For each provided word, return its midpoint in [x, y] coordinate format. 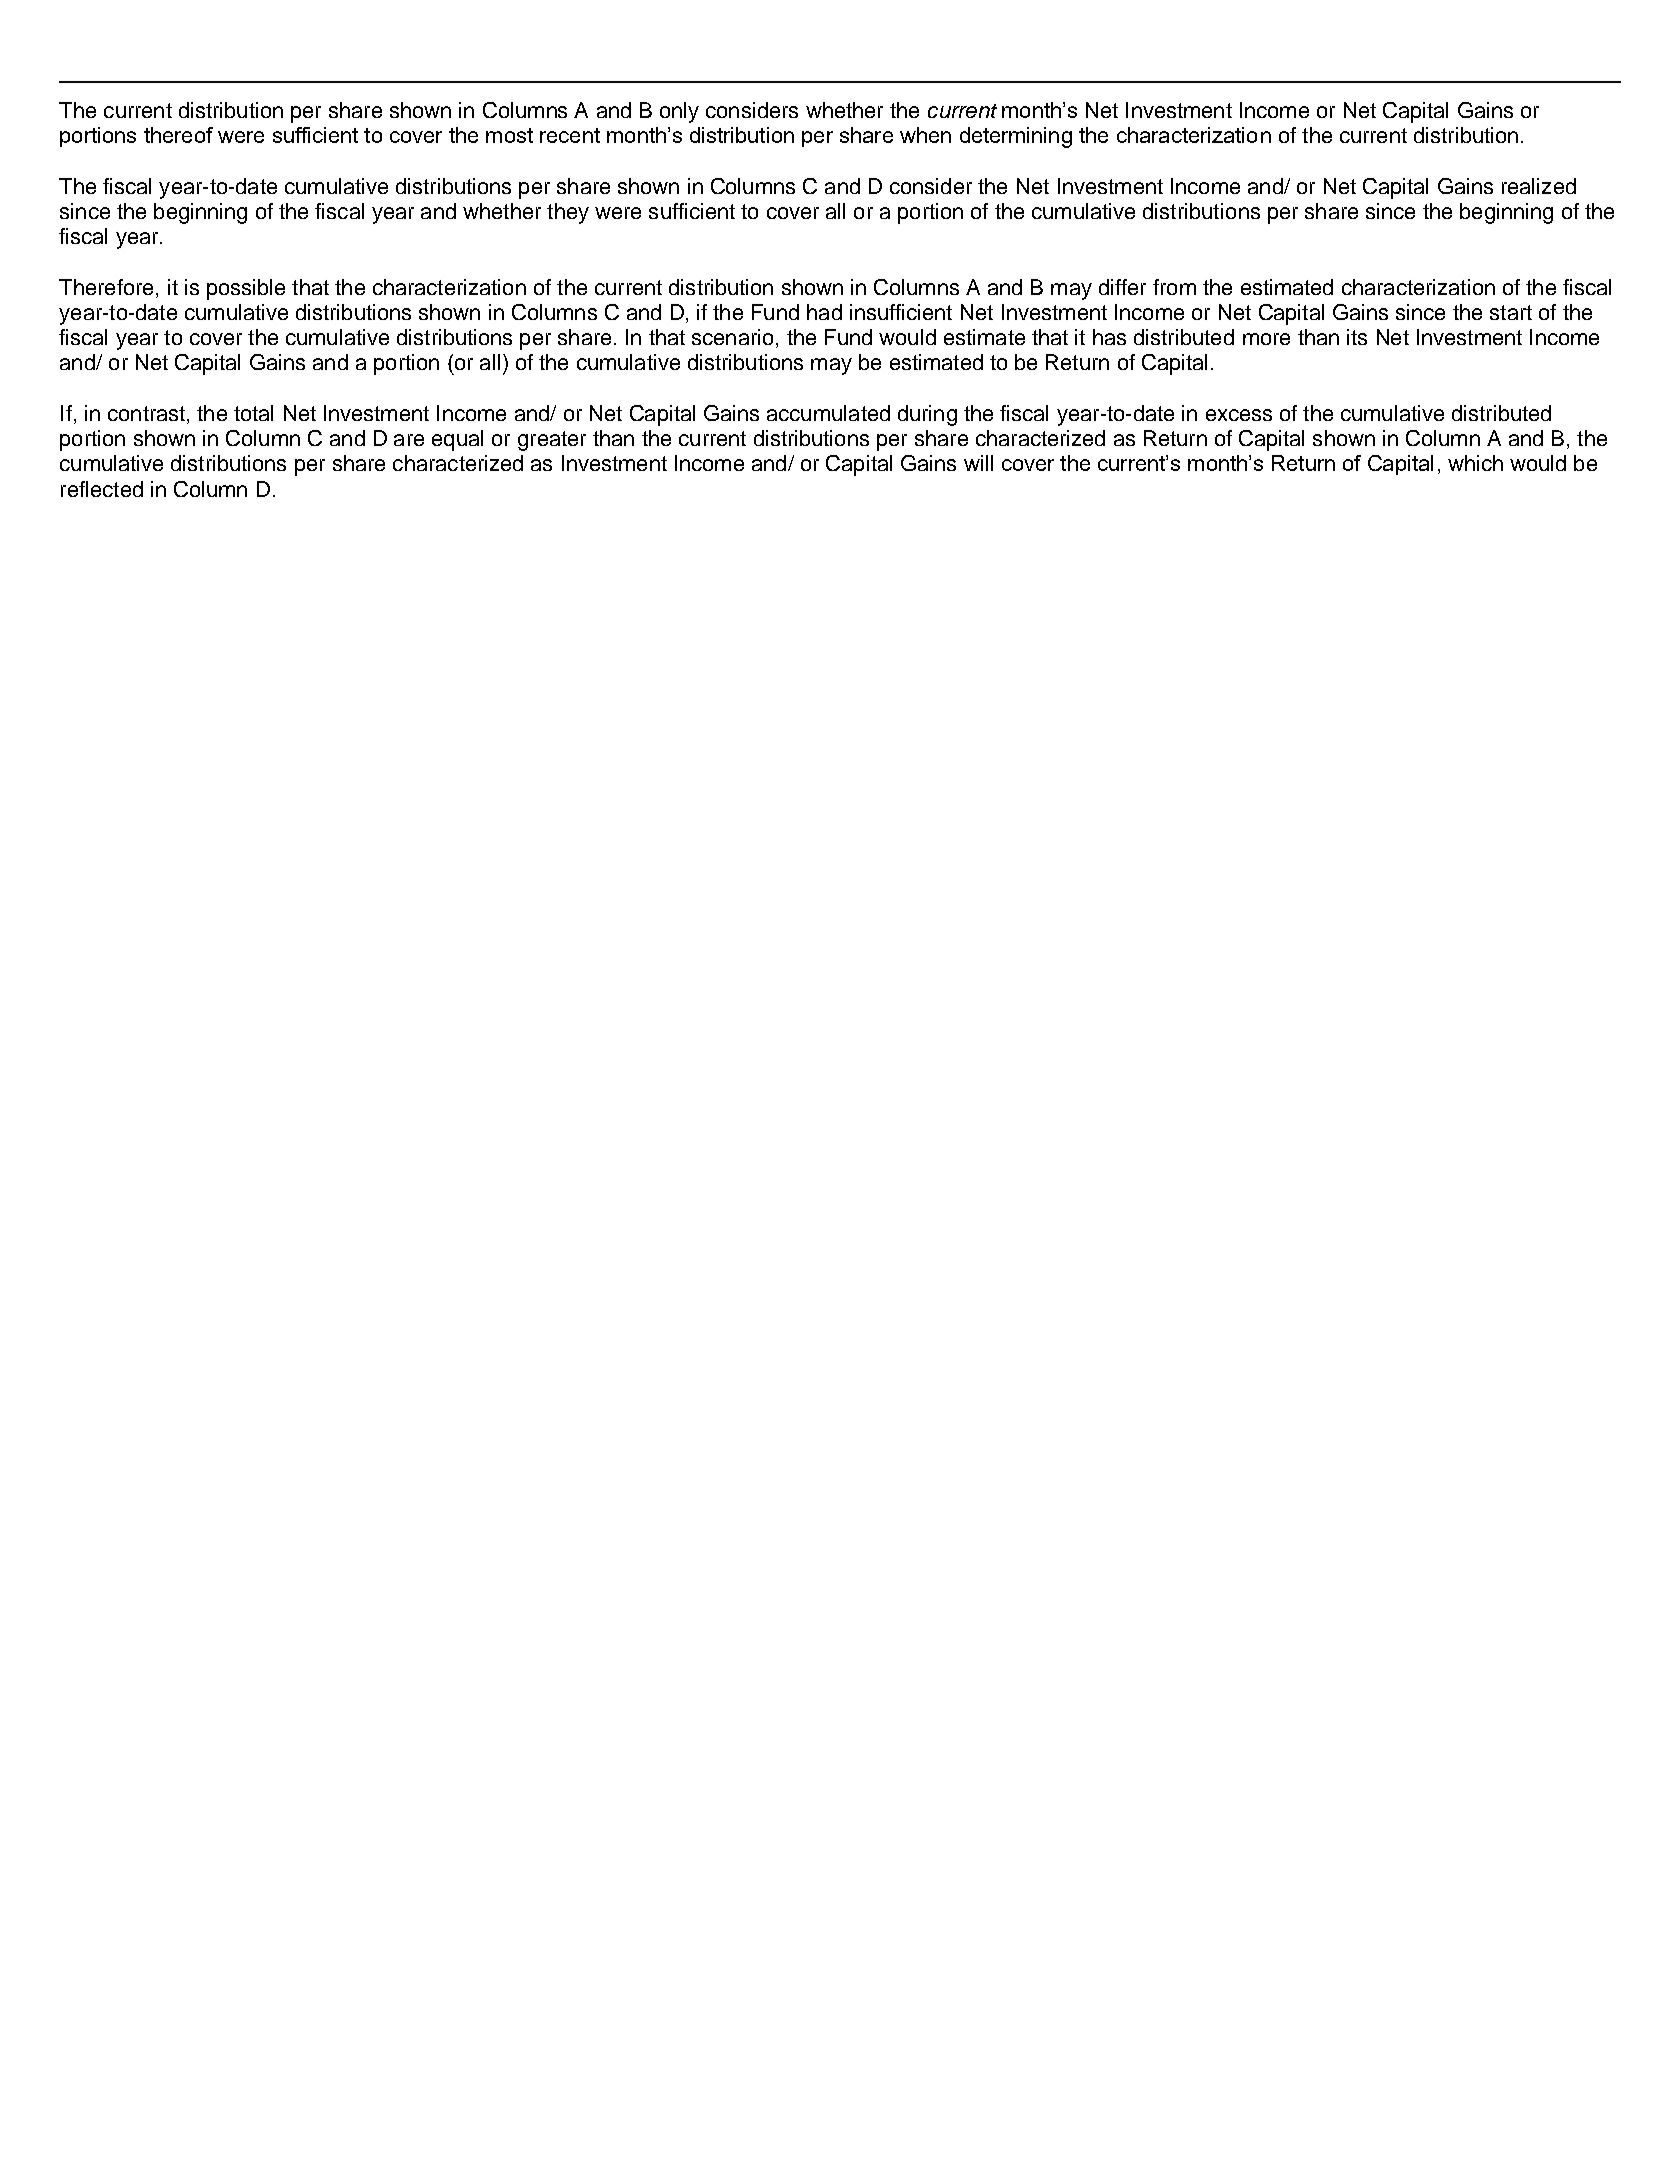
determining [1016, 137]
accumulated [828, 413]
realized [1539, 186]
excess [1239, 415]
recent [570, 135]
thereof [178, 135]
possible [246, 289]
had [824, 312]
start [1511, 312]
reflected [102, 489]
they [568, 213]
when [925, 135]
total [253, 413]
